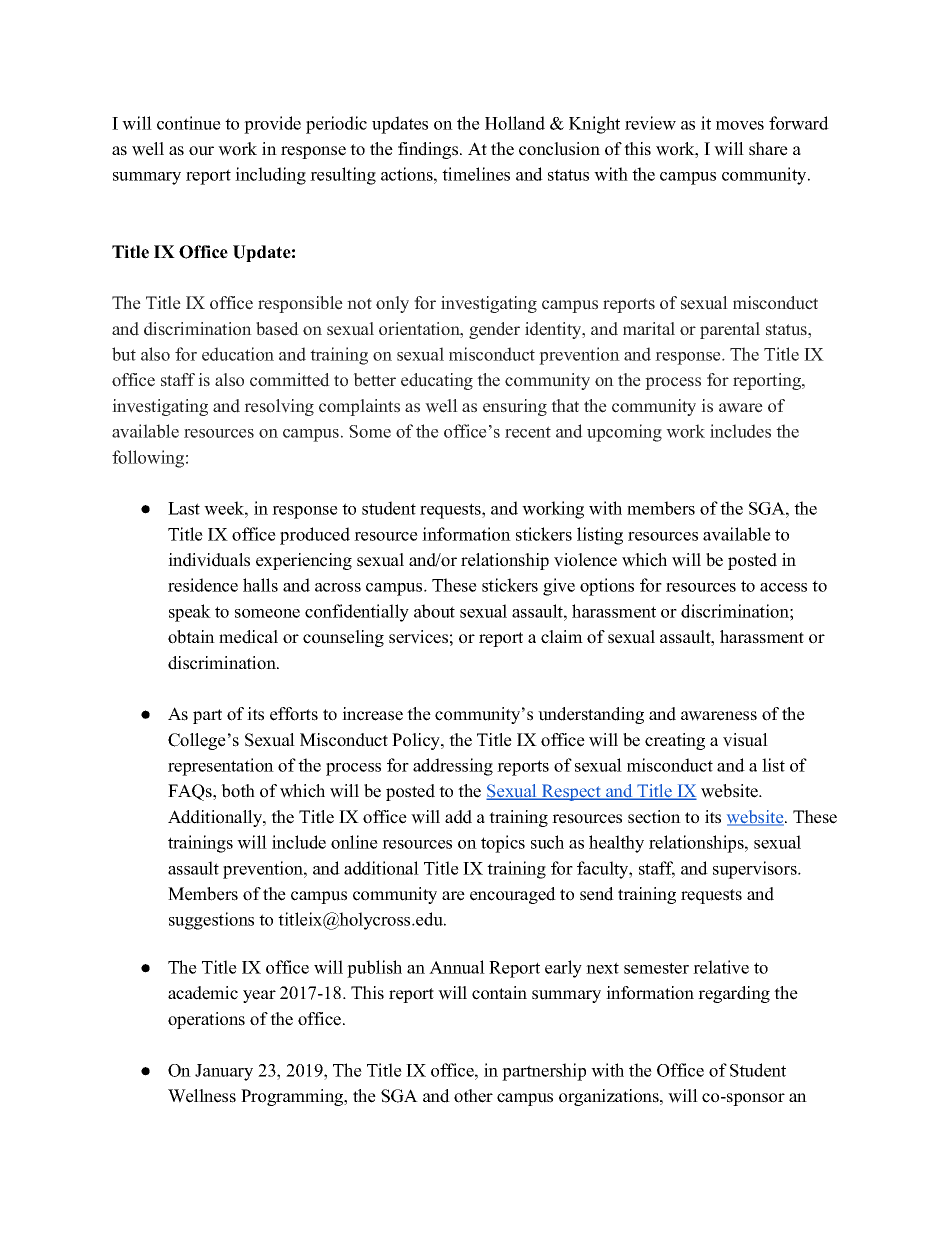 The height and width of the screenshot is (1233, 952). What do you see at coordinates (528, 432) in the screenshot?
I see `recent` at bounding box center [528, 432].
